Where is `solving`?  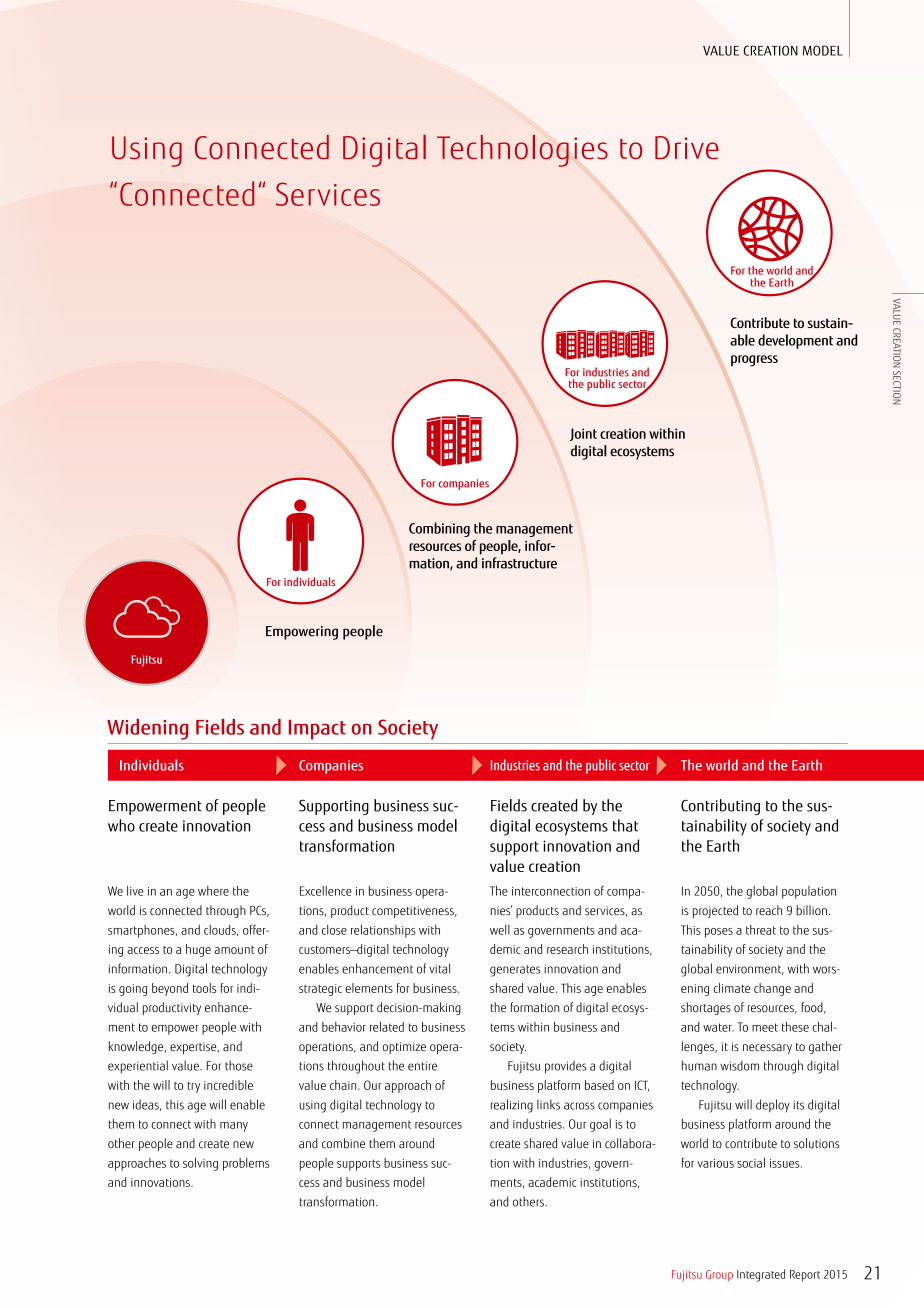
solving is located at coordinates (200, 1164).
